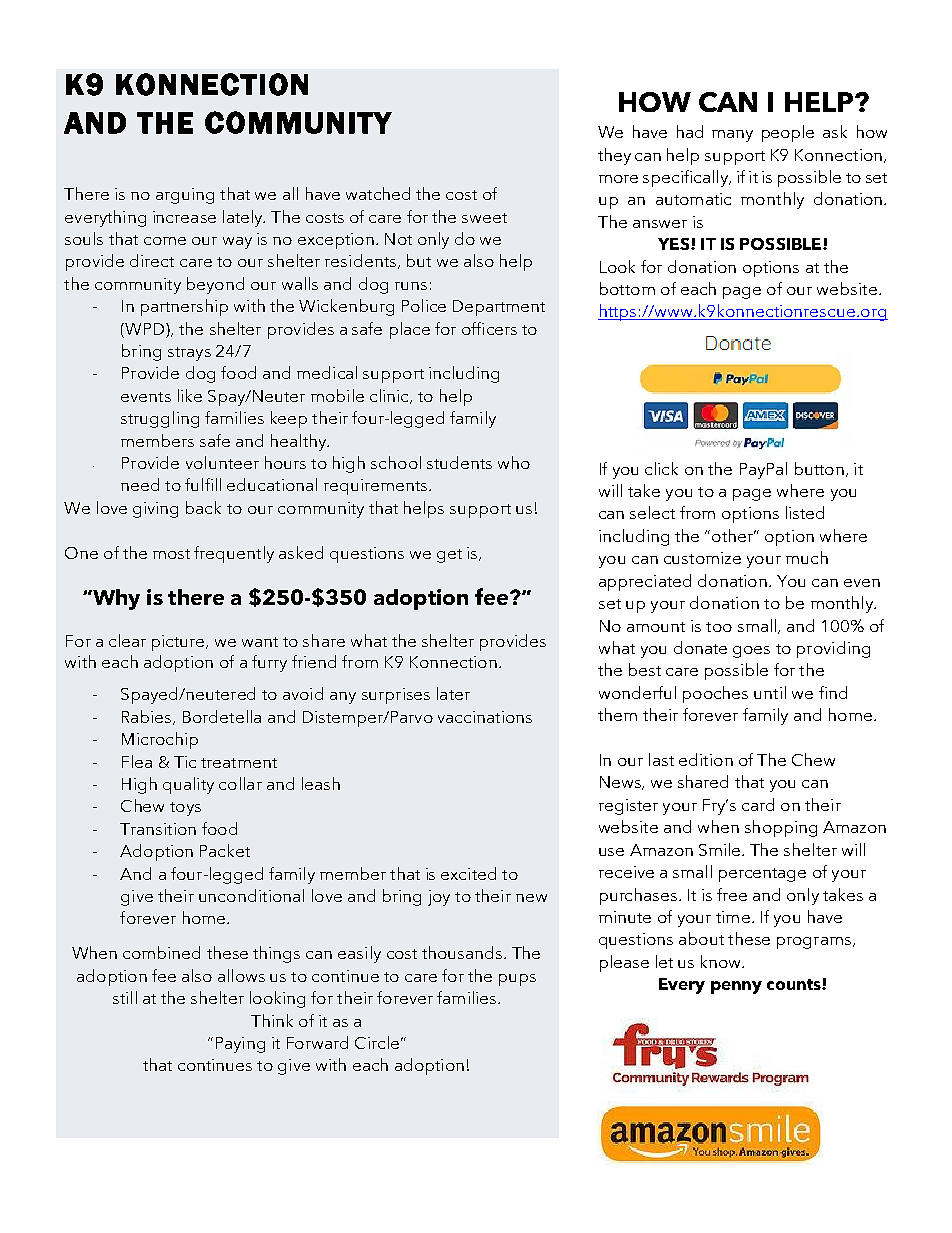 Image resolution: width=952 pixels, height=1233 pixels. Describe the element at coordinates (189, 354) in the screenshot. I see `strays` at that location.
